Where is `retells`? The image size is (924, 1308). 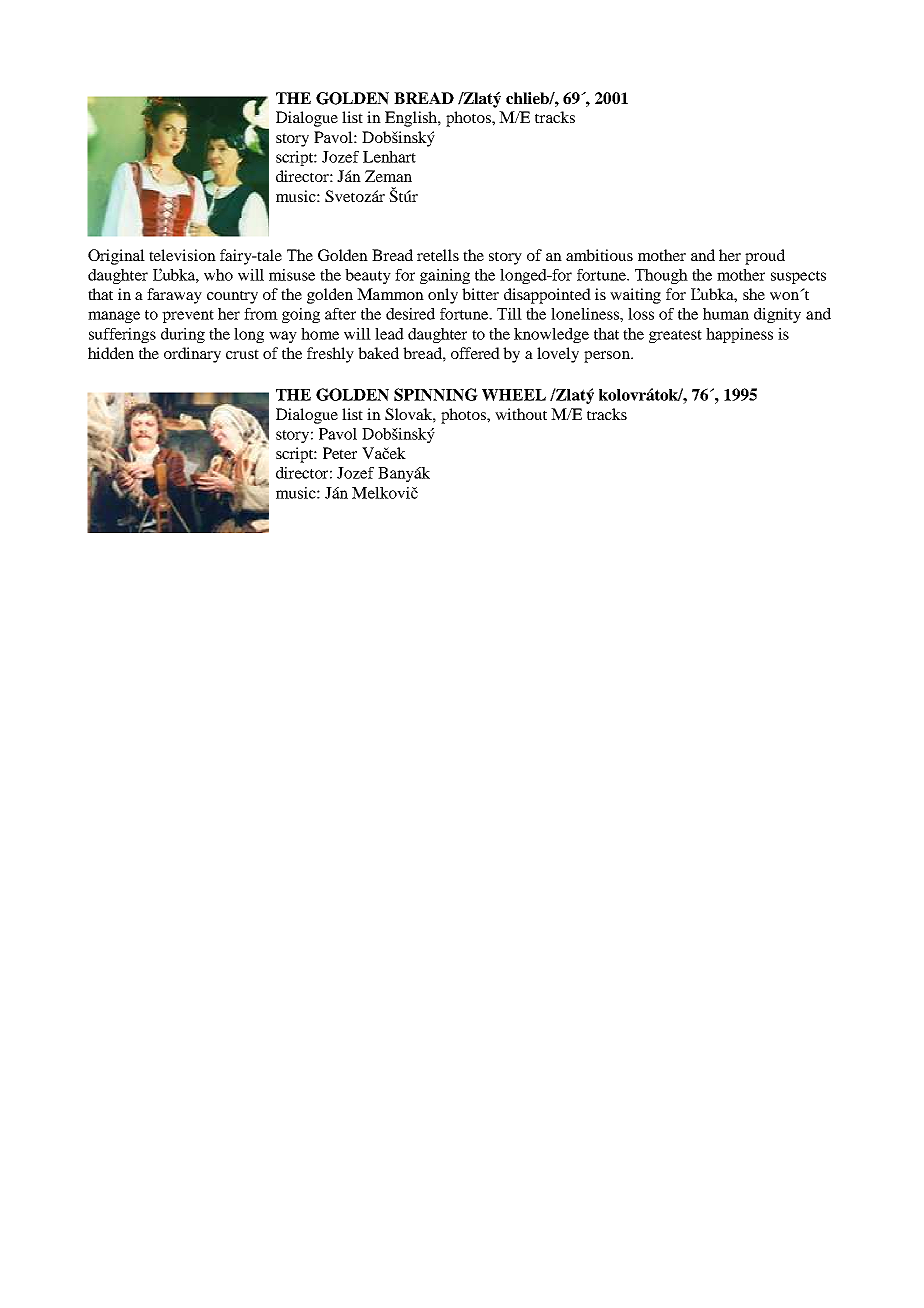 retells is located at coordinates (438, 255).
